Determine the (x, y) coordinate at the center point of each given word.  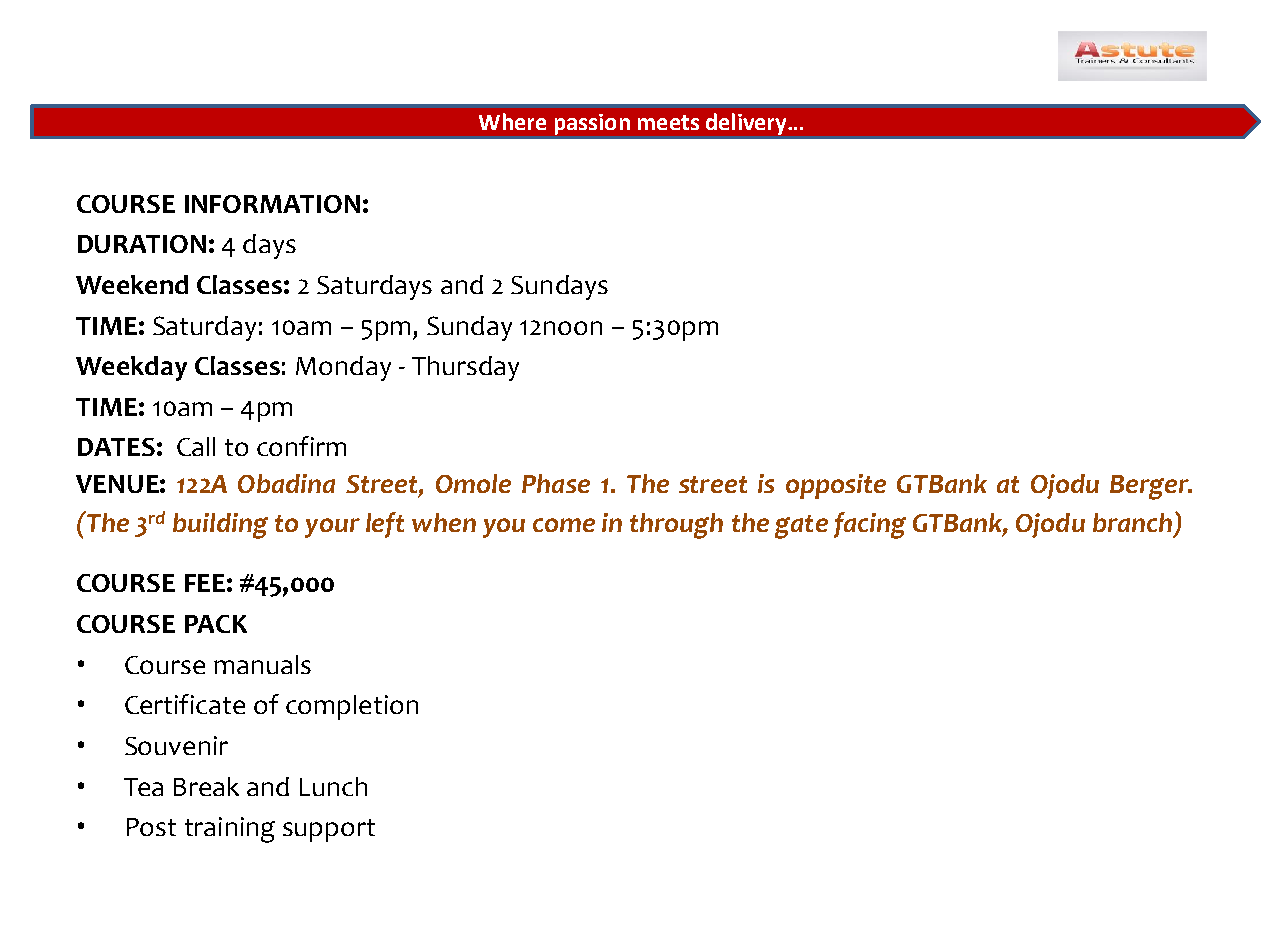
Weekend (132, 284)
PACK (216, 624)
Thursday (465, 368)
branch (1132, 522)
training (230, 830)
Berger (1150, 487)
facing (870, 525)
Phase (556, 483)
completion (352, 707)
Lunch (333, 786)
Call (196, 446)
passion (592, 124)
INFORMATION (272, 204)
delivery (747, 124)
